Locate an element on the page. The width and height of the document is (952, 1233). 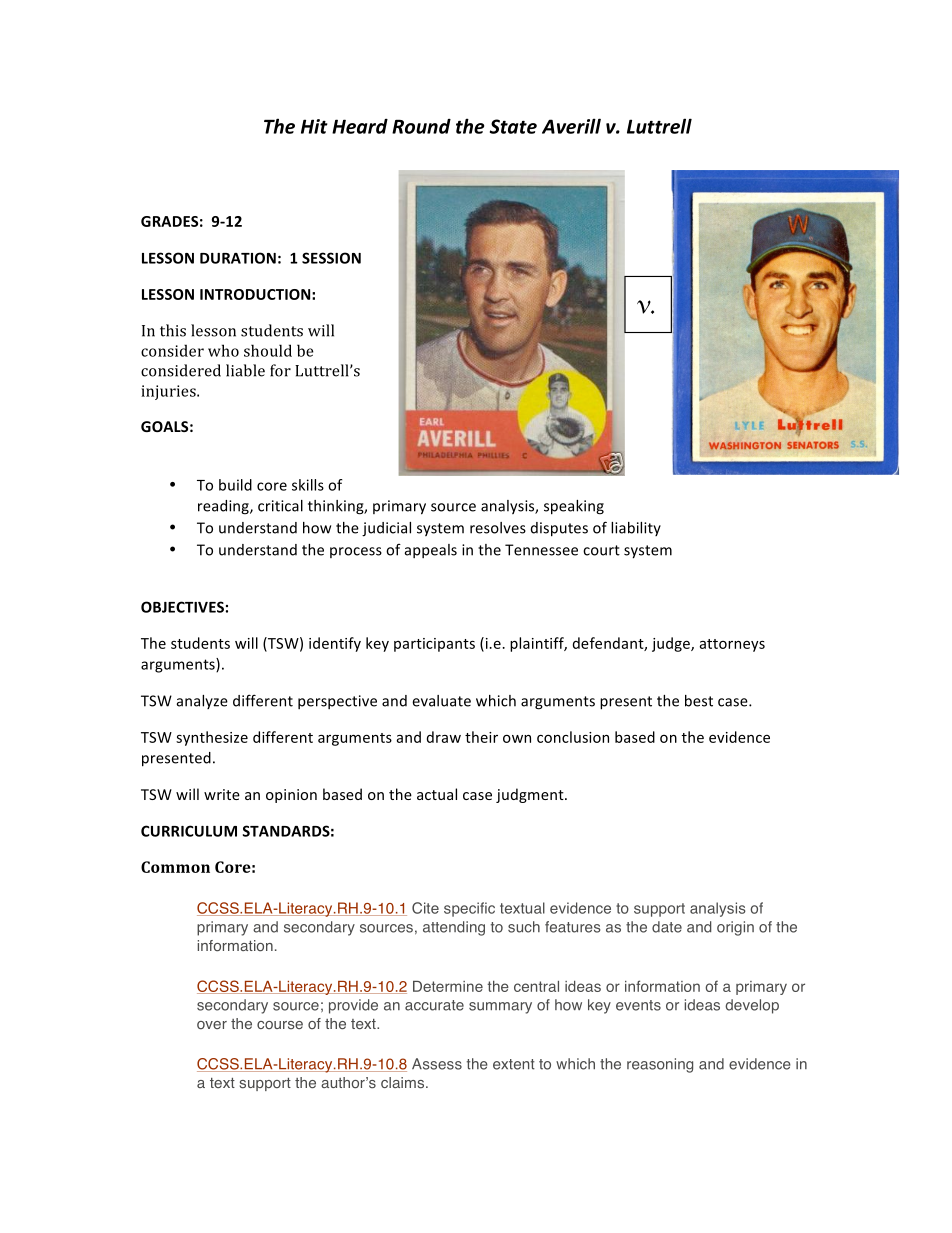
Averill is located at coordinates (571, 126).
